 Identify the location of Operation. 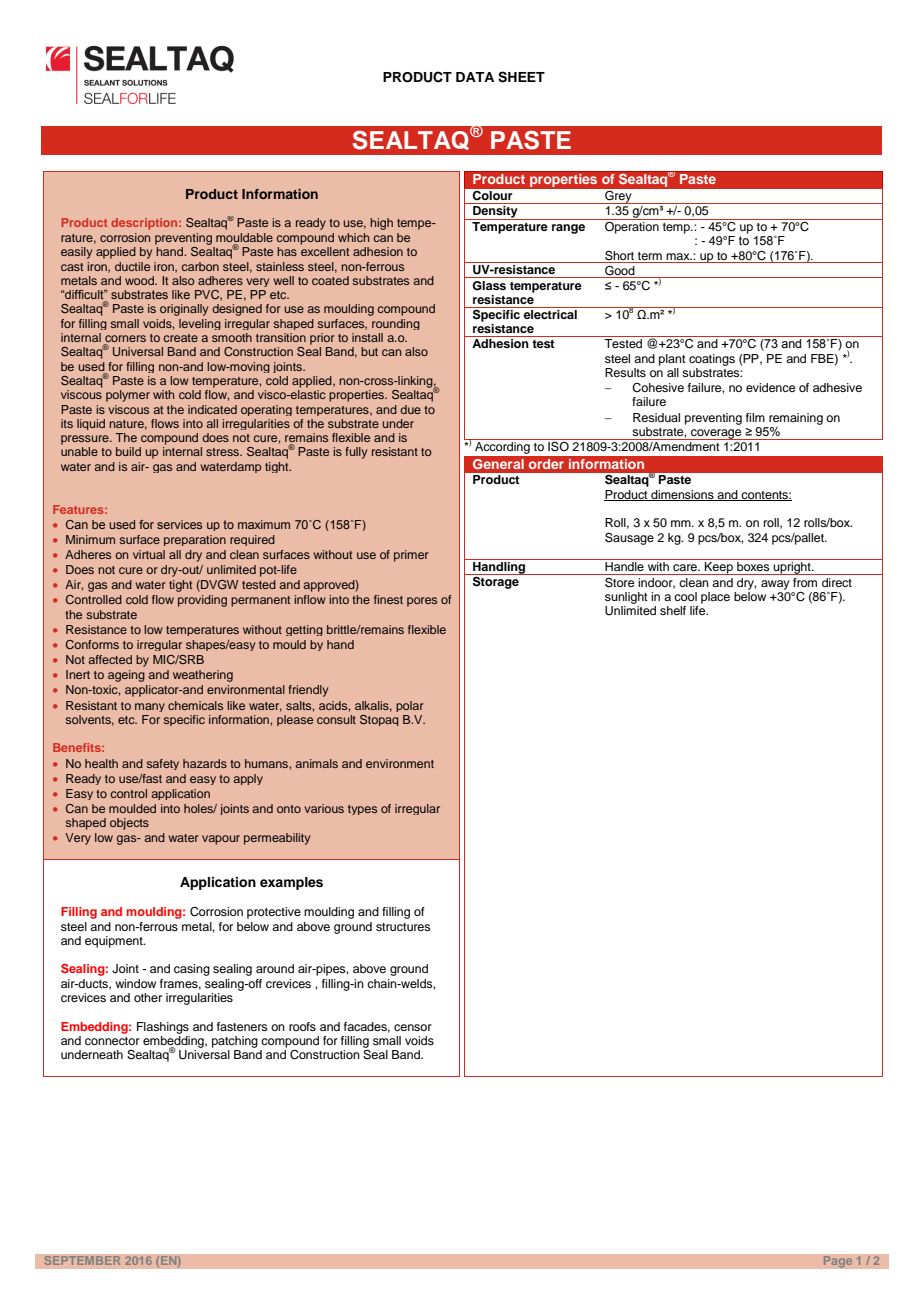
(632, 226).
